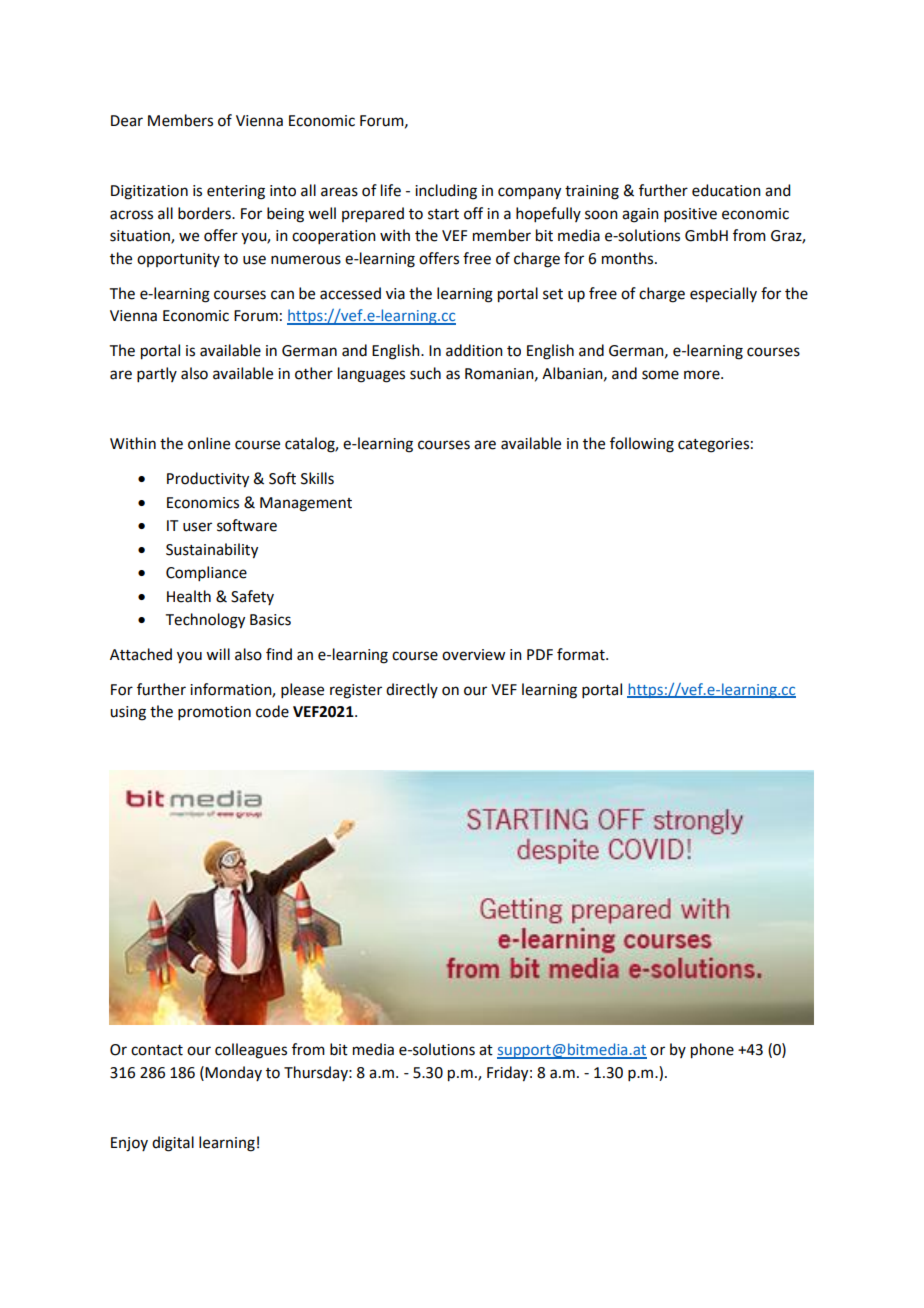  I want to click on overview, so click(473, 655).
